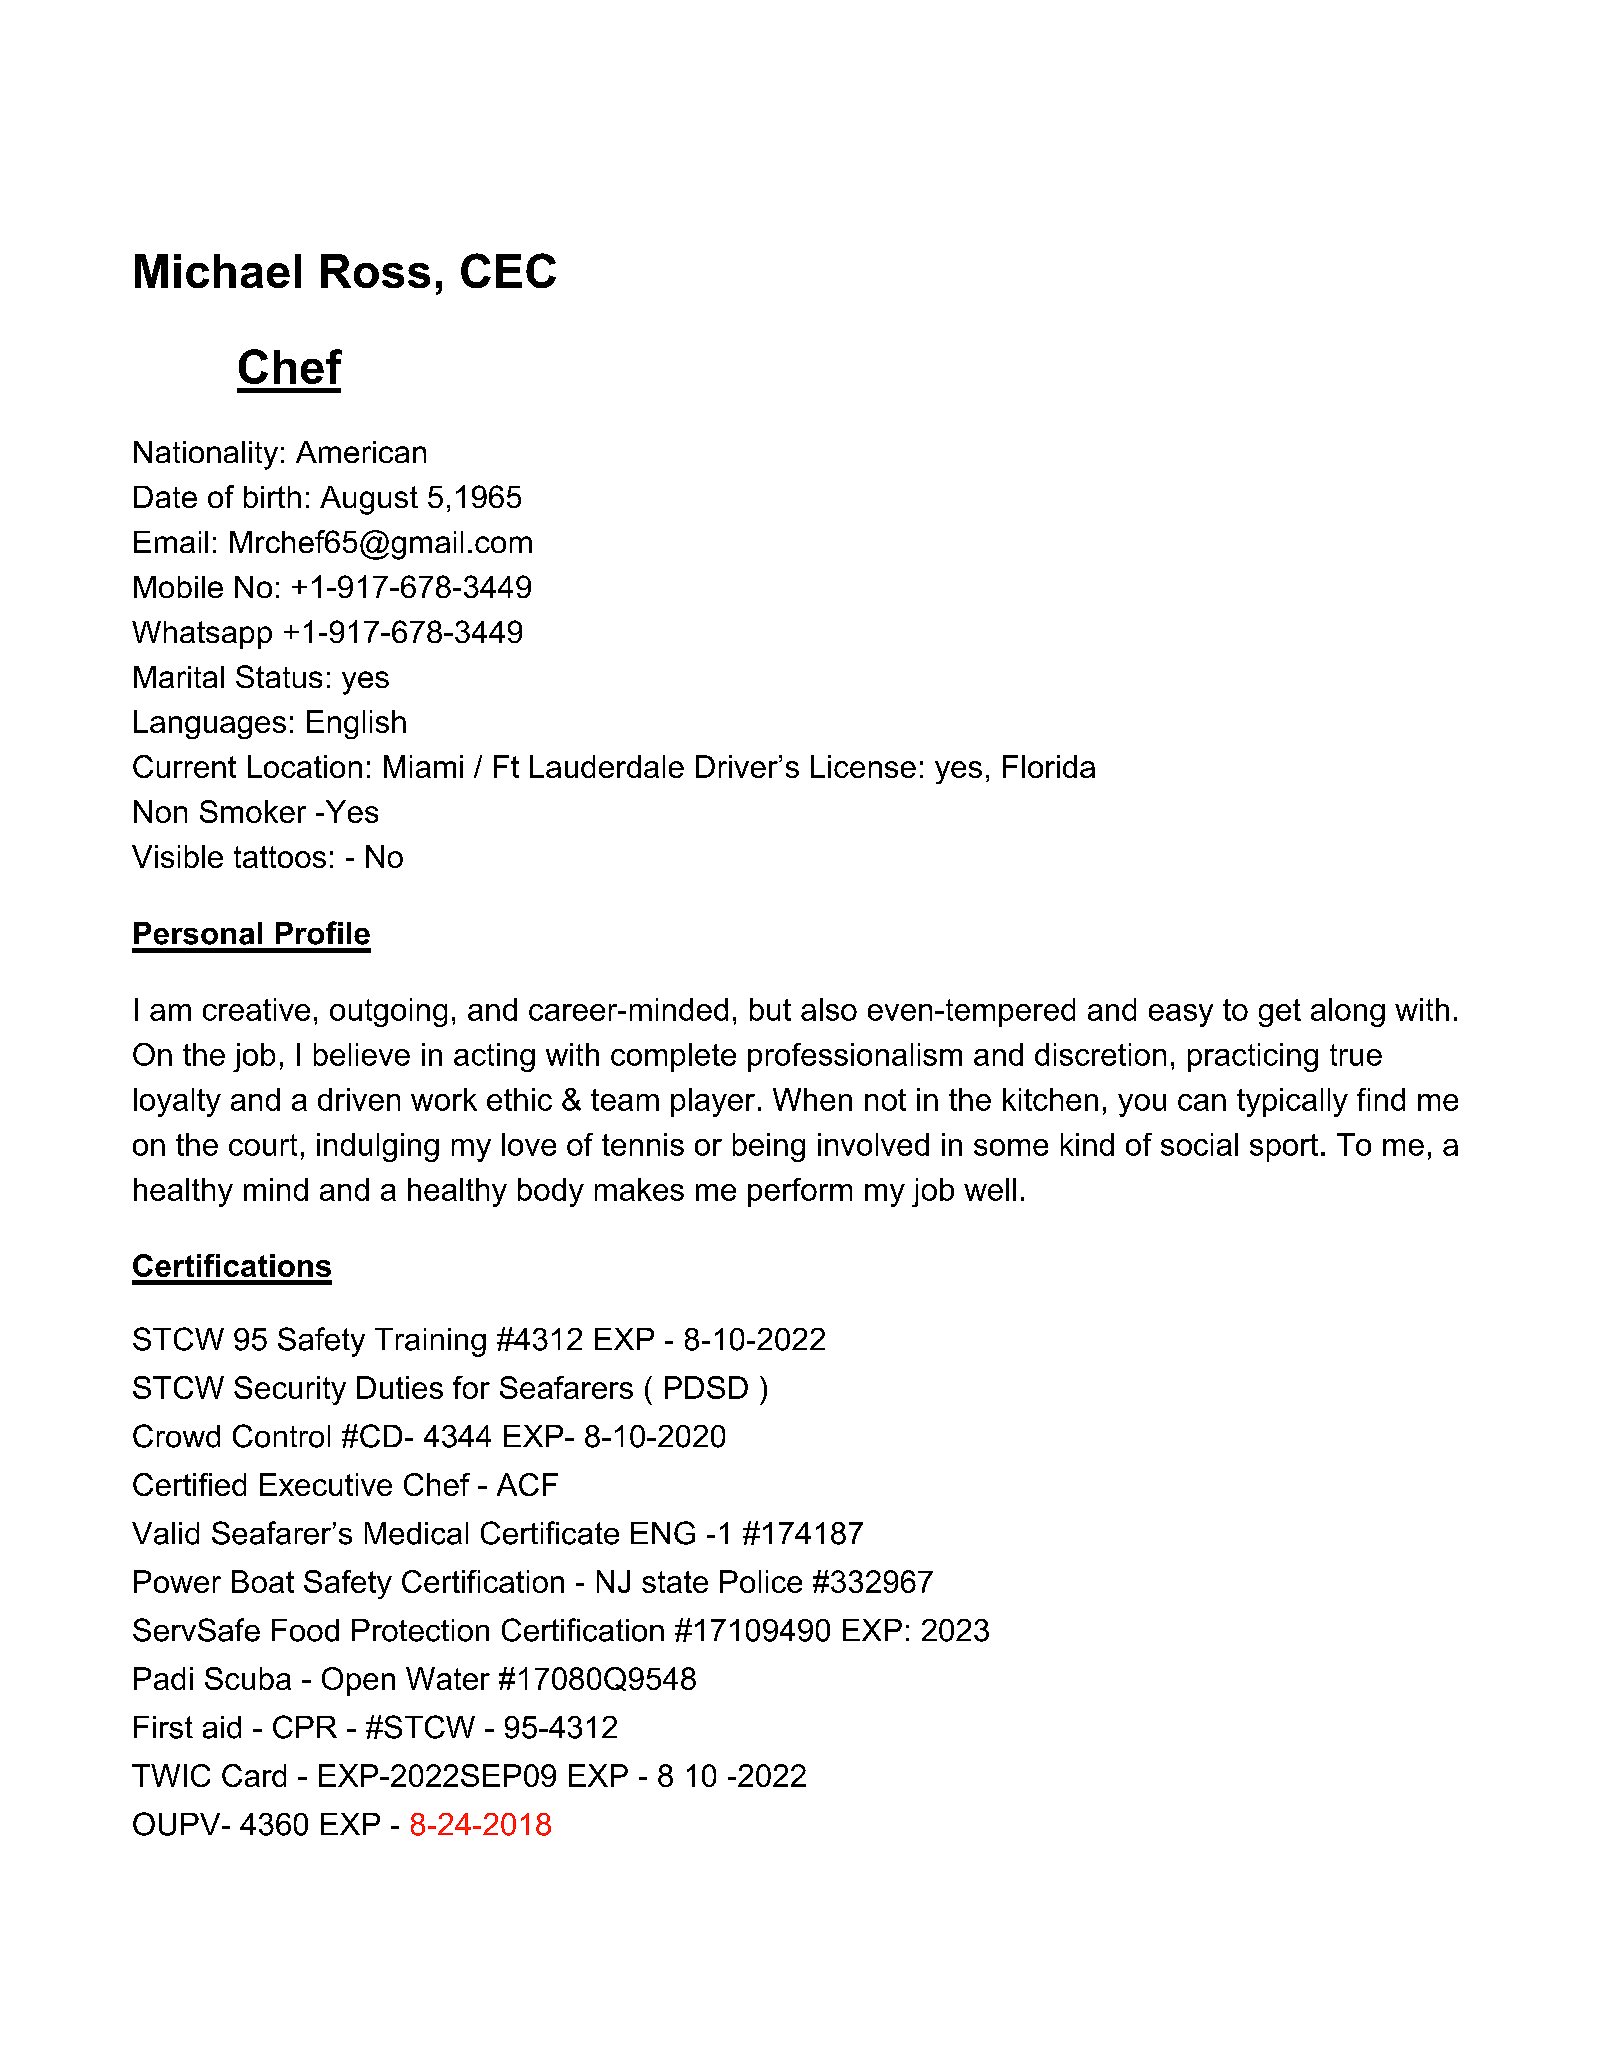 This screenshot has height=2072, width=1601. I want to click on License, so click(863, 766).
